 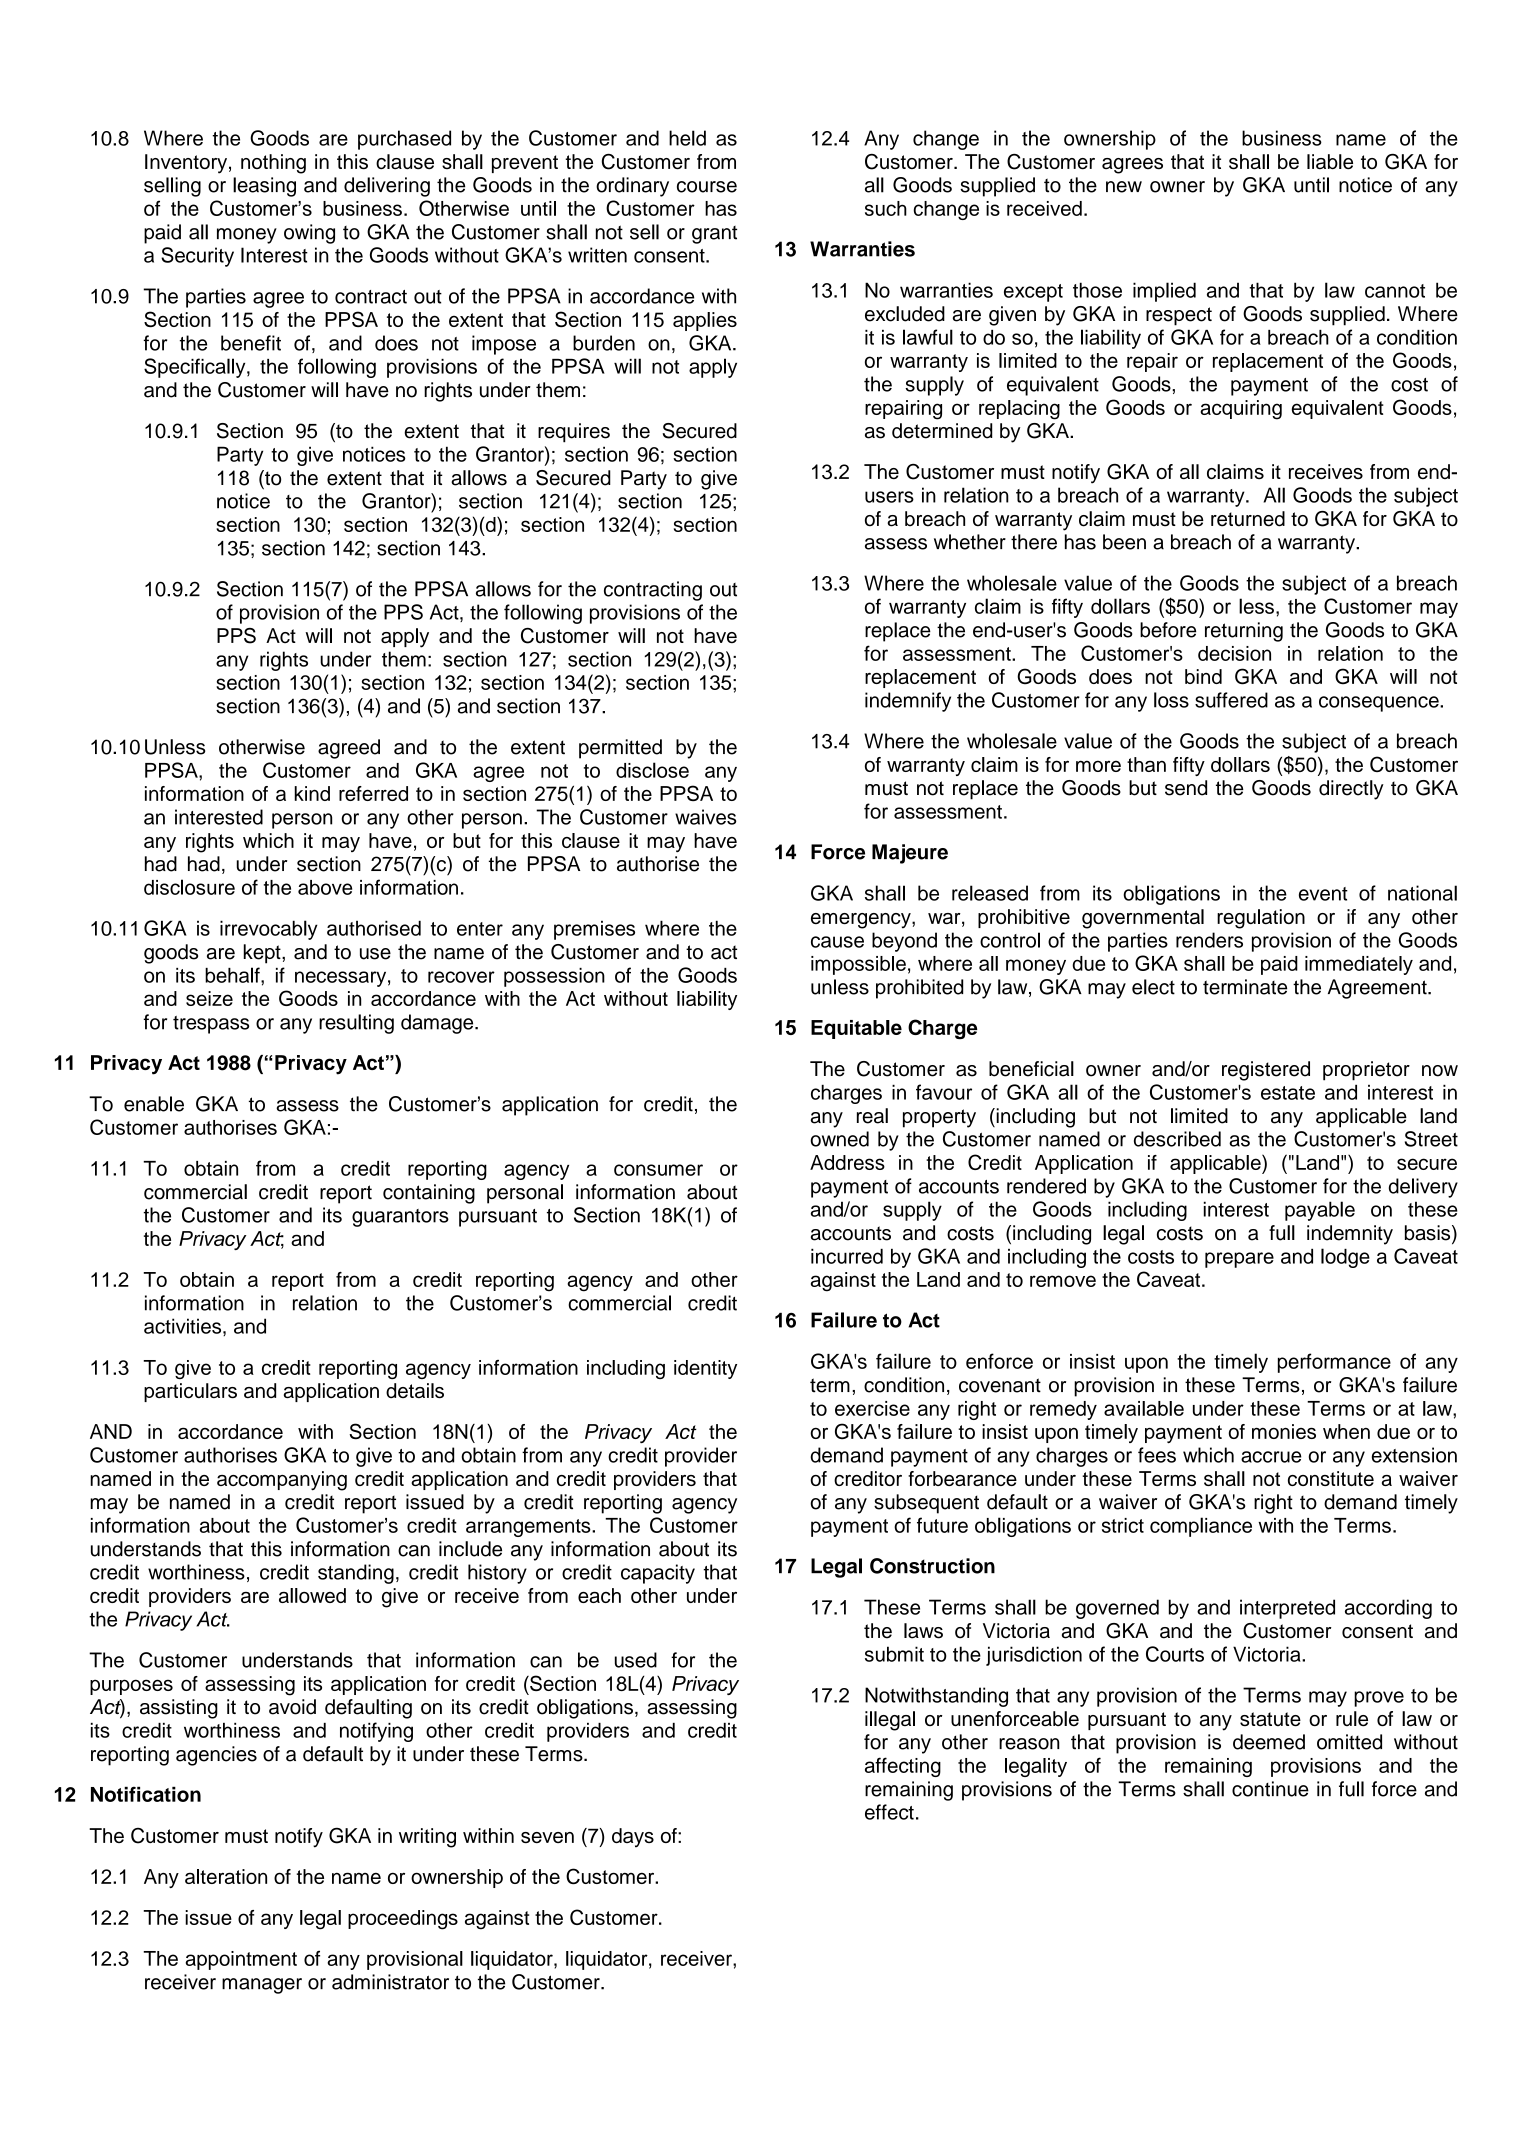 I want to click on effect, so click(x=889, y=1812).
